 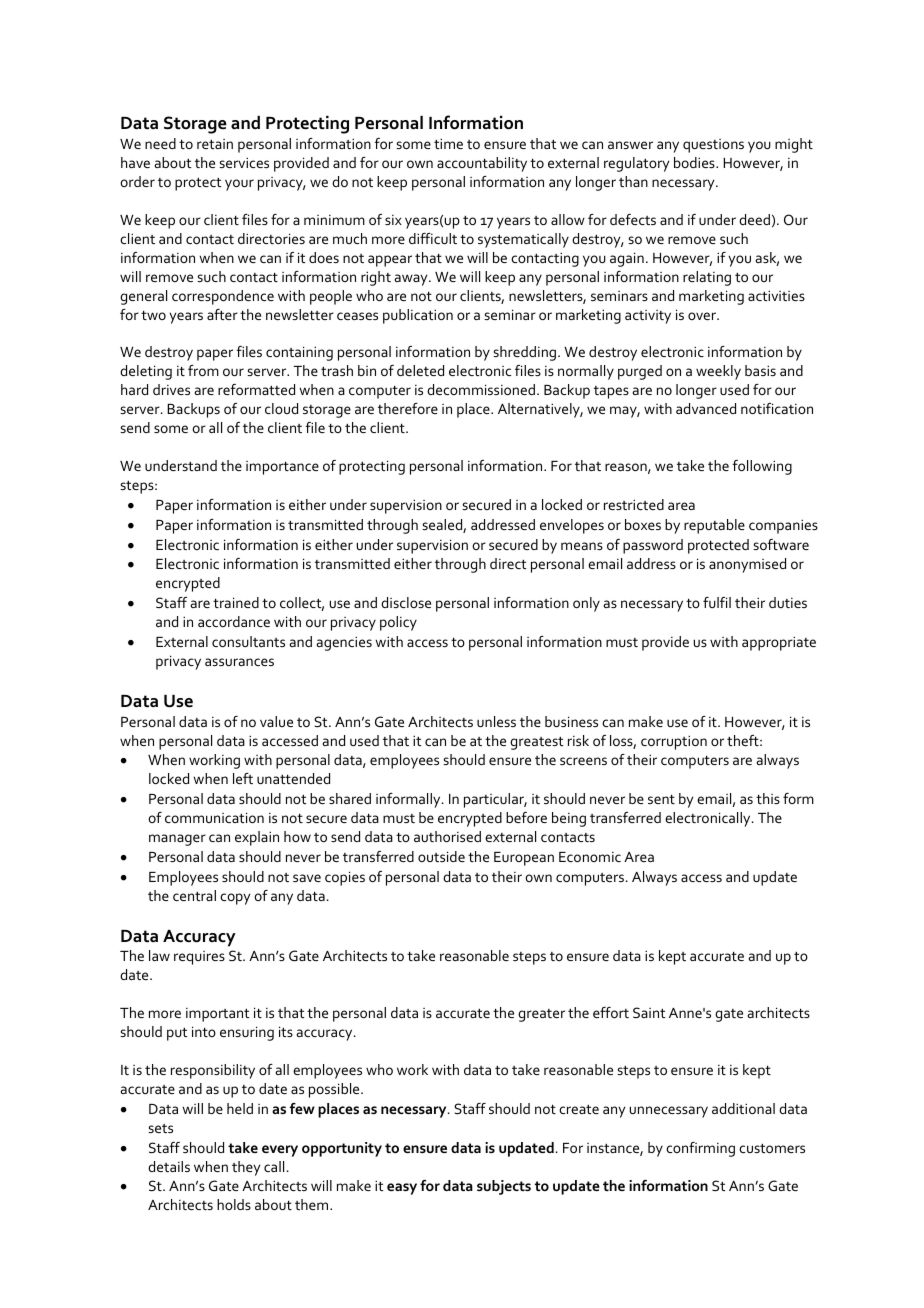 I want to click on they, so click(x=246, y=1168).
